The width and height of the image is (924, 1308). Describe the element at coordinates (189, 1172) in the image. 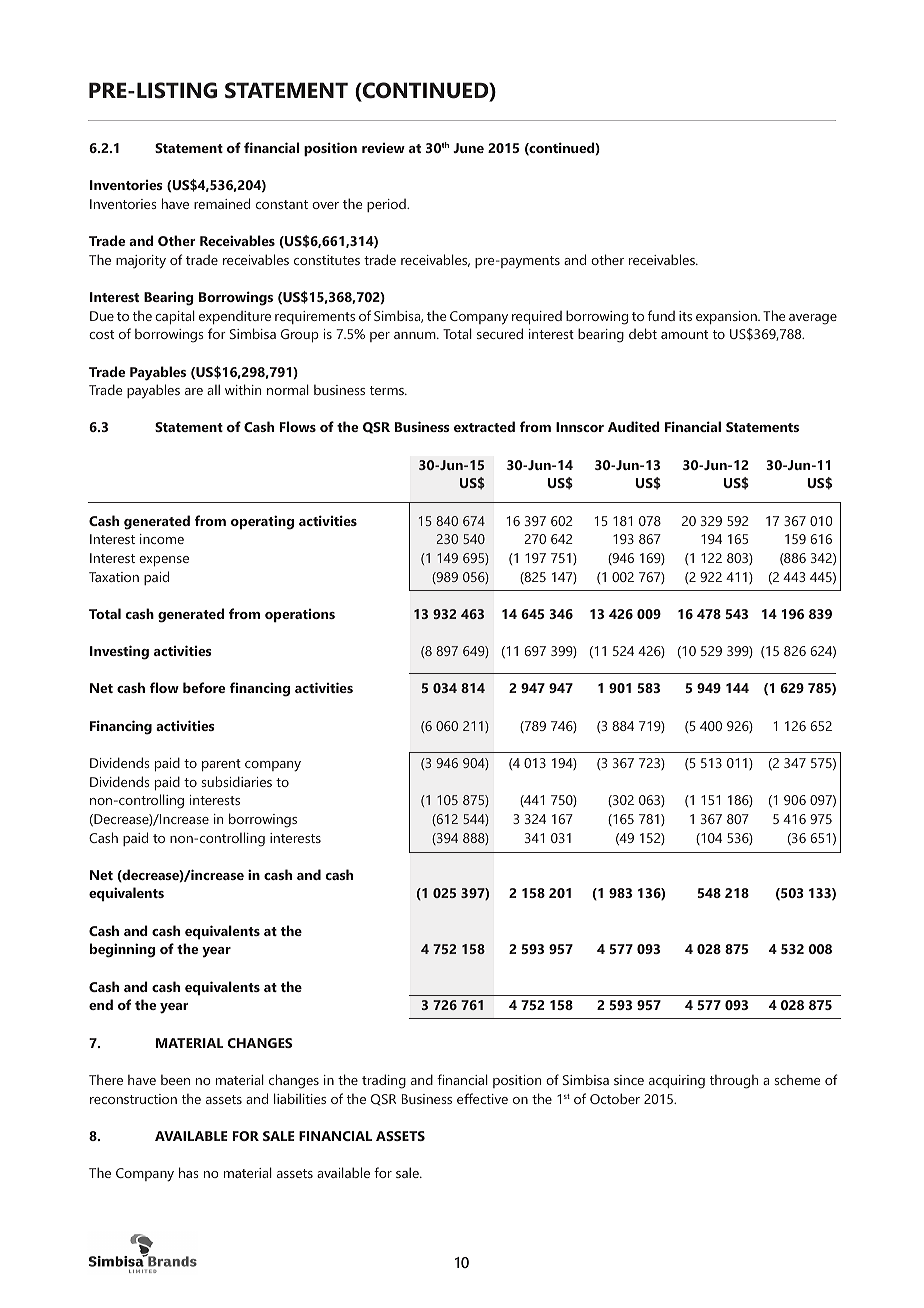

I see `has` at that location.
